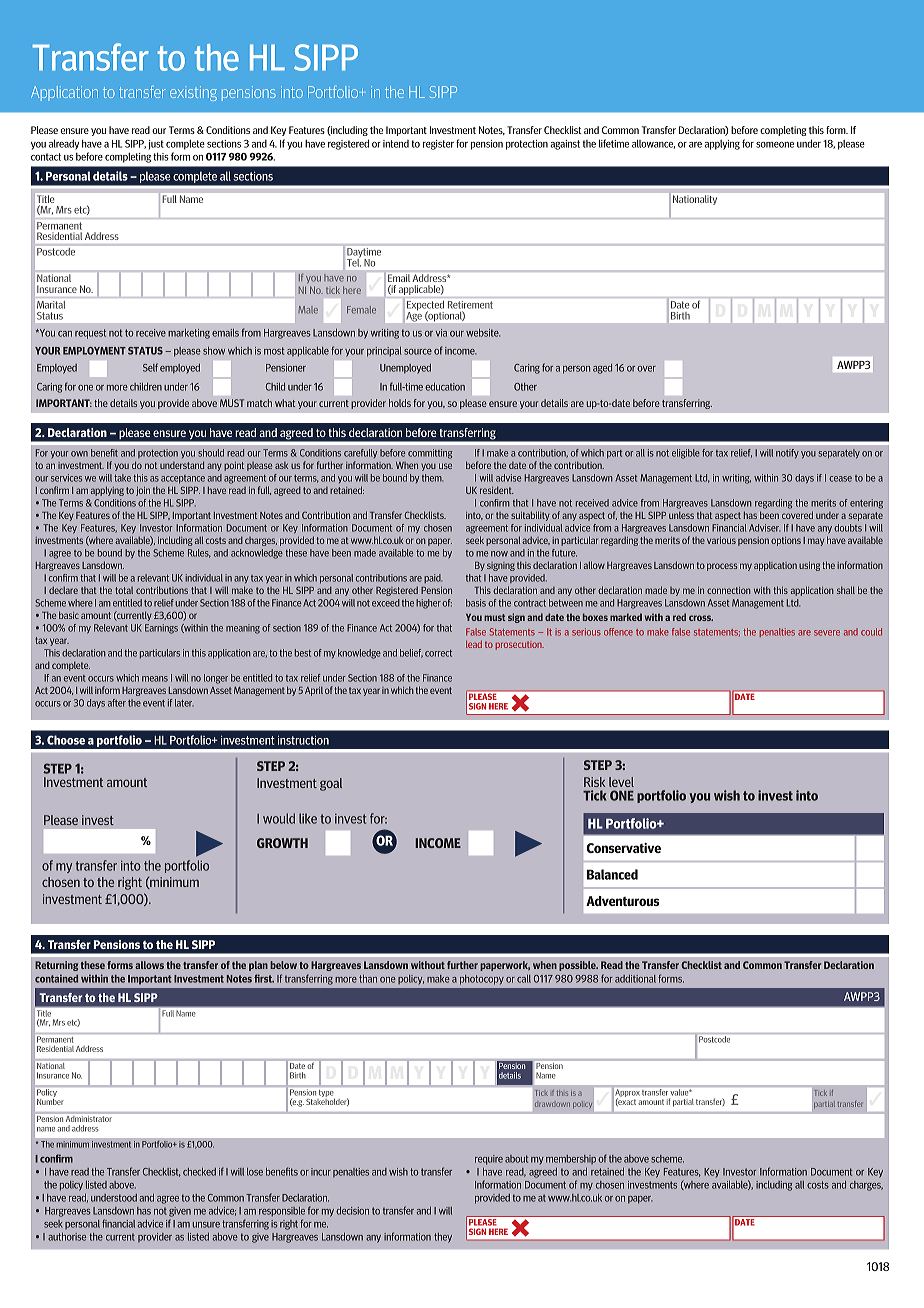  Describe the element at coordinates (396, 144) in the image. I see `intend` at that location.
